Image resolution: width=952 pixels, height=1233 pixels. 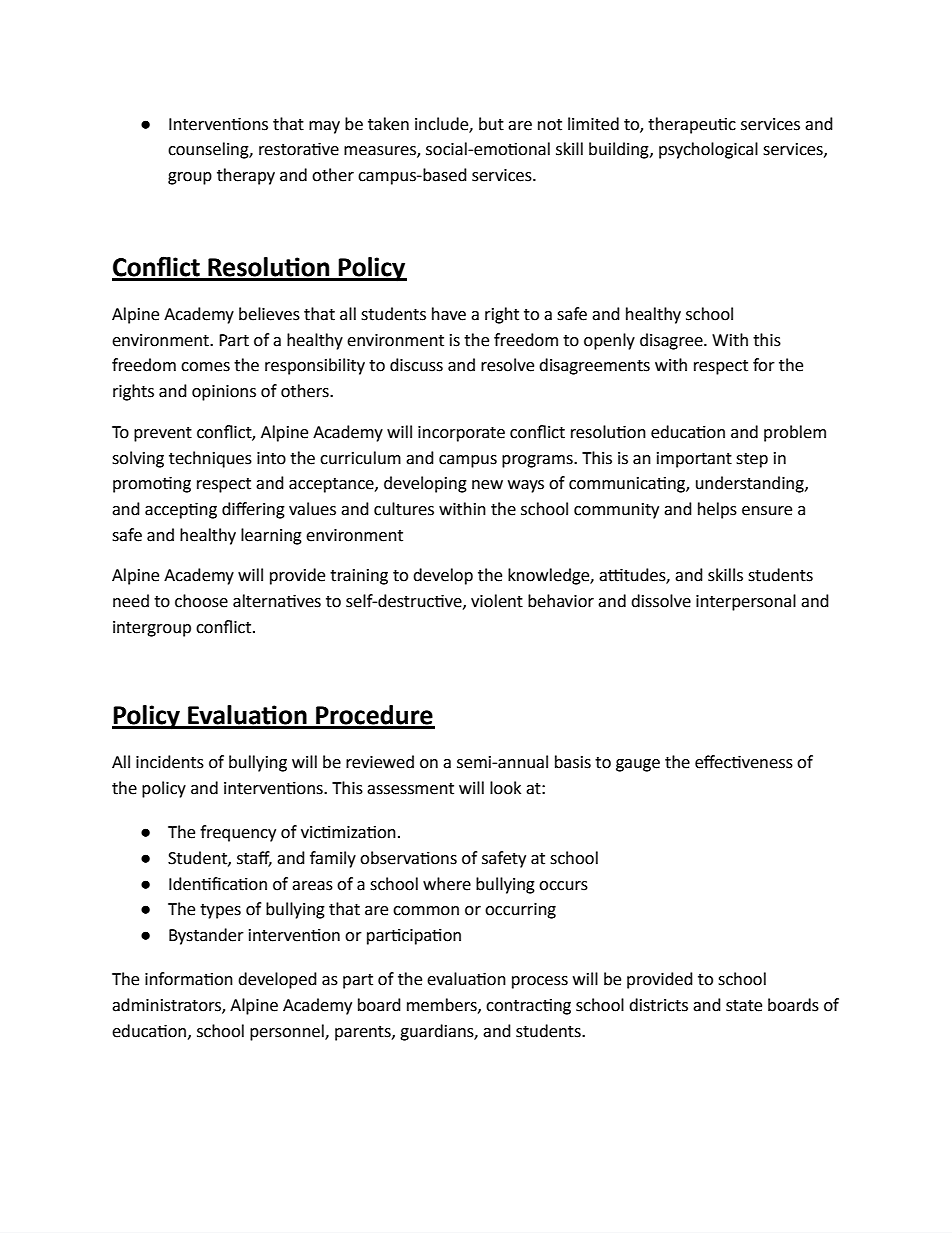 What do you see at coordinates (708, 150) in the document?
I see `psychological` at bounding box center [708, 150].
